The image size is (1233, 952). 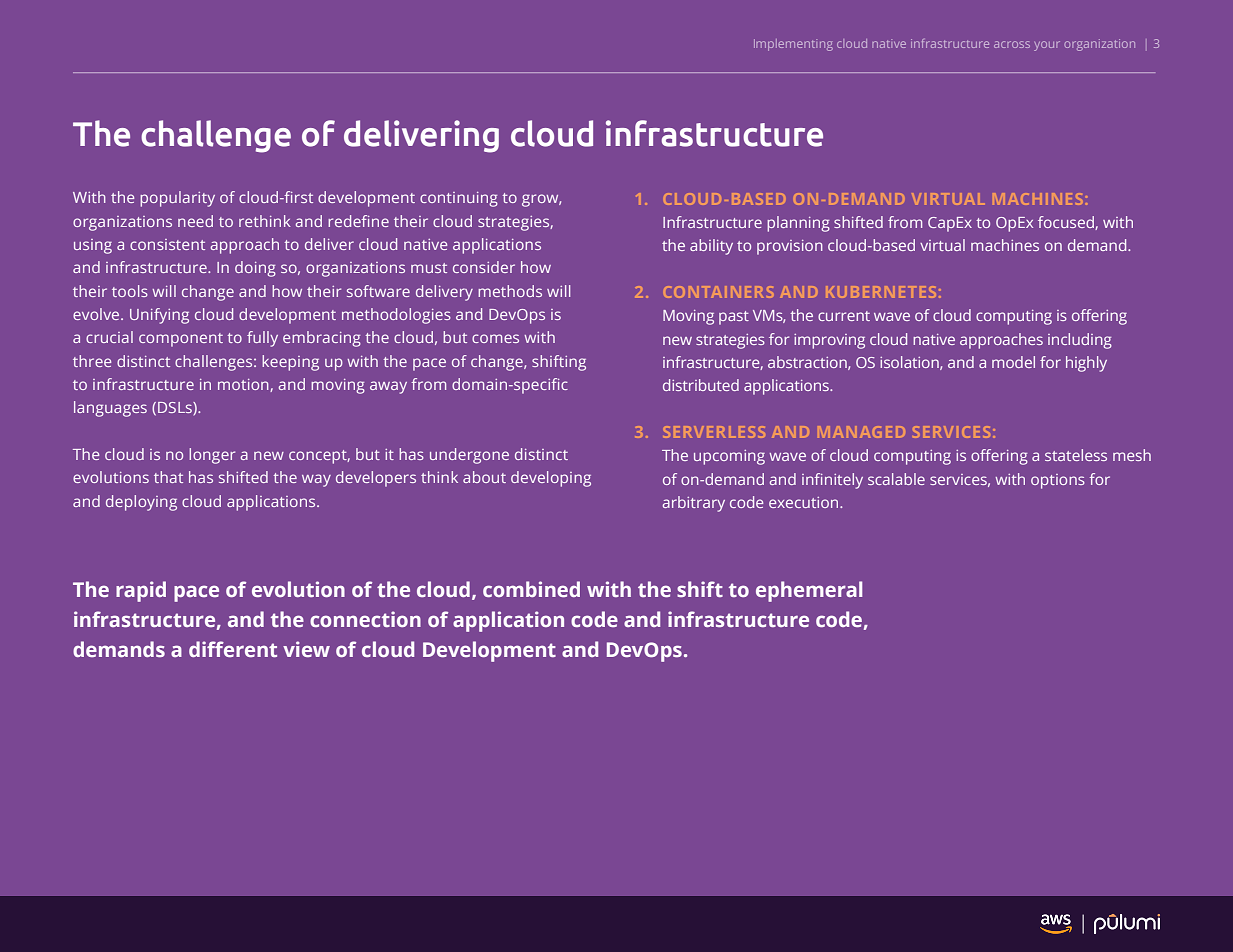 What do you see at coordinates (1012, 44) in the screenshot?
I see `across` at bounding box center [1012, 44].
